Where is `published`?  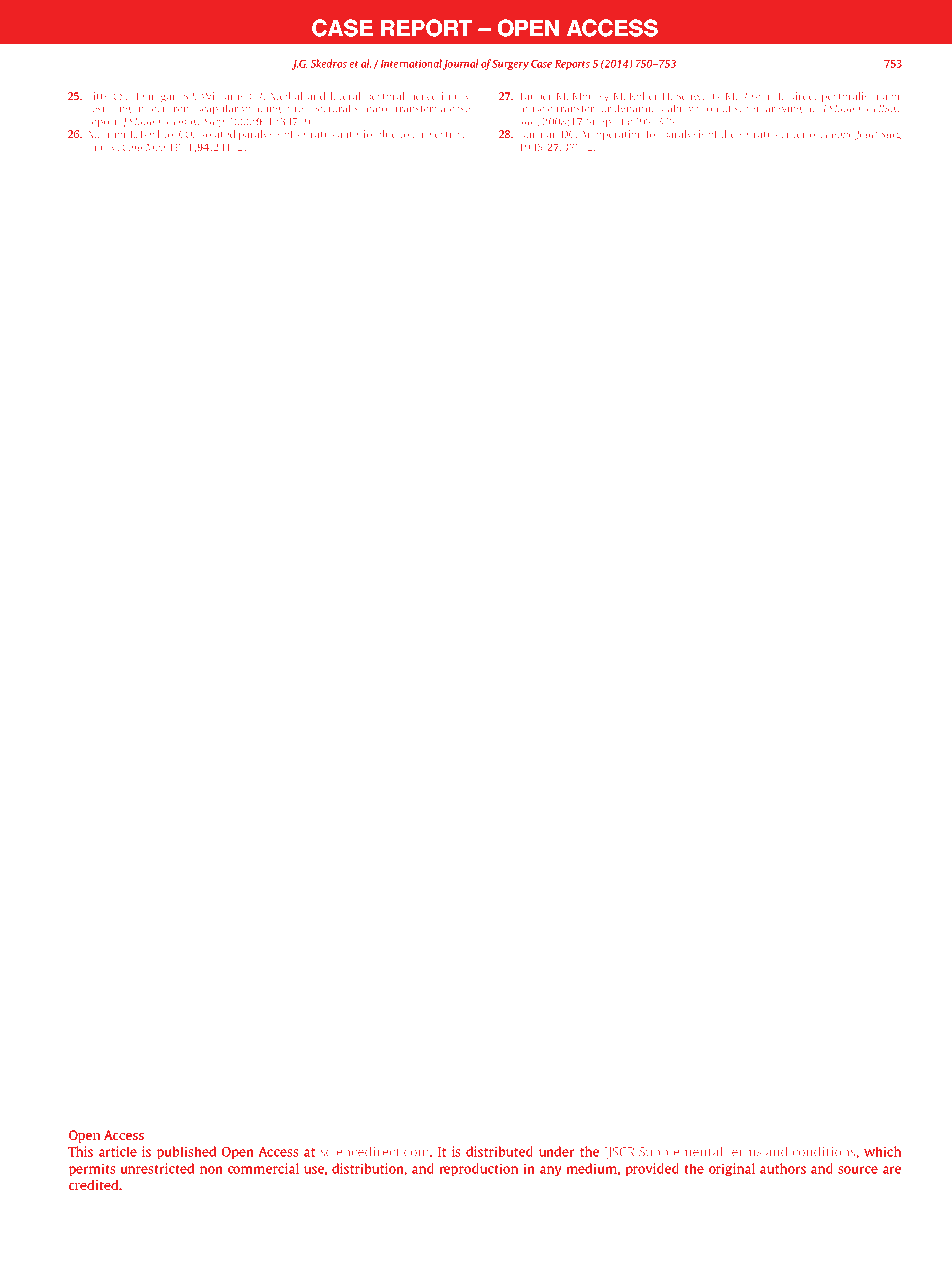 published is located at coordinates (186, 1152).
